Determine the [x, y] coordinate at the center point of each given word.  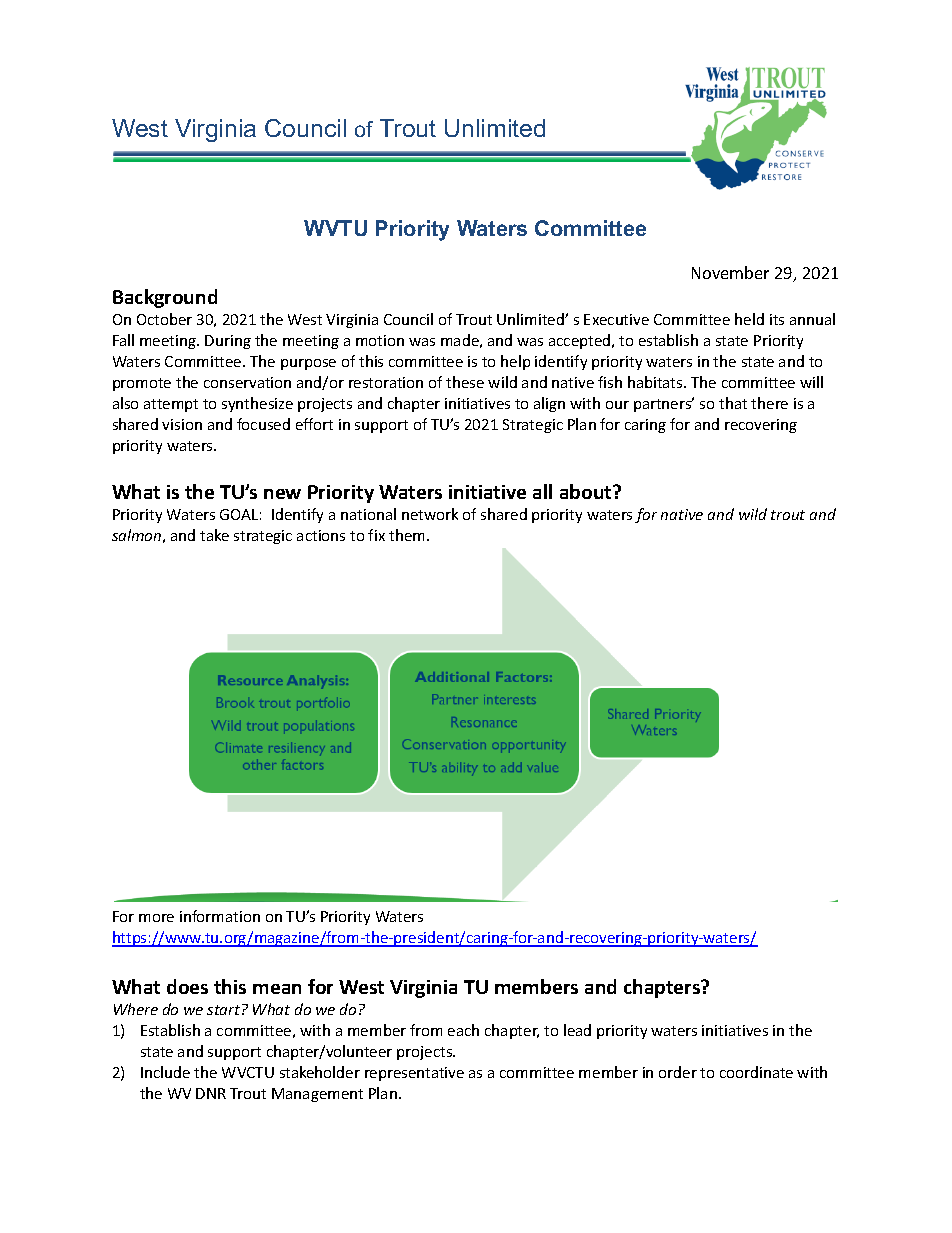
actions [321, 535]
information [220, 916]
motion [380, 340]
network [430, 514]
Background [165, 298]
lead [577, 1030]
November [730, 272]
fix [376, 535]
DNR [211, 1093]
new [282, 494]
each [463, 1030]
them [408, 535]
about [587, 491]
